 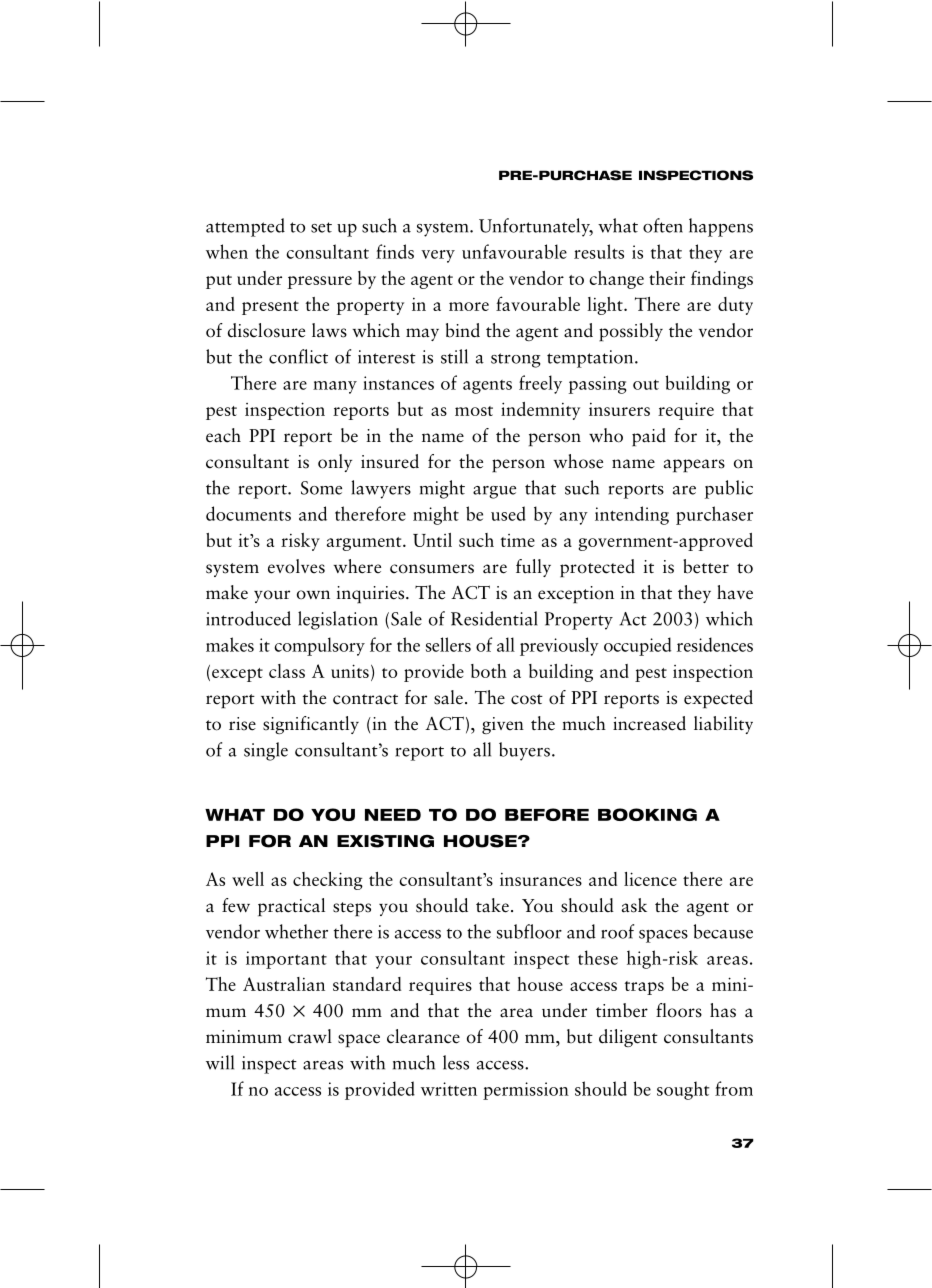 I want to click on crawl, so click(x=310, y=1036).
